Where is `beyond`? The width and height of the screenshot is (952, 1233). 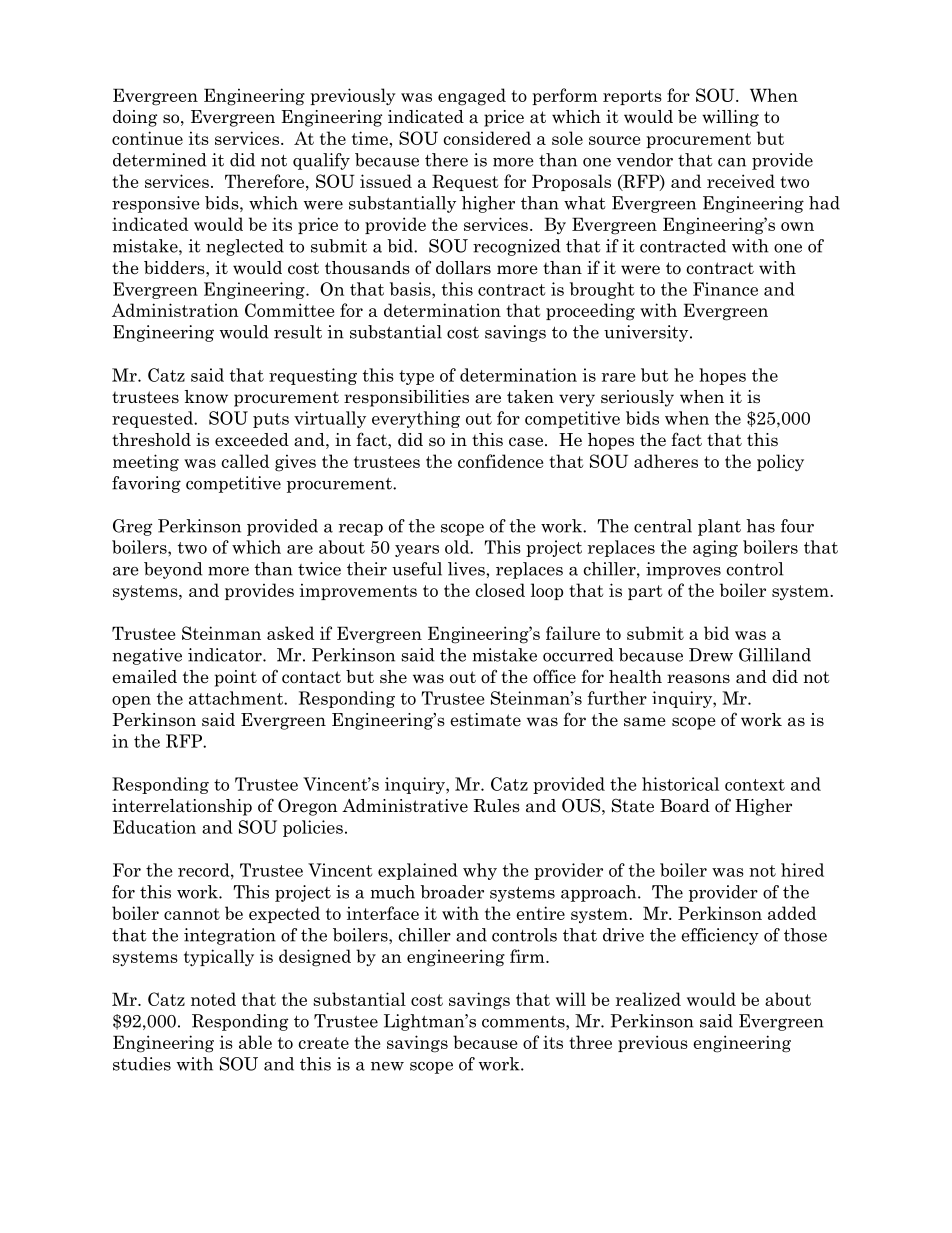 beyond is located at coordinates (173, 570).
